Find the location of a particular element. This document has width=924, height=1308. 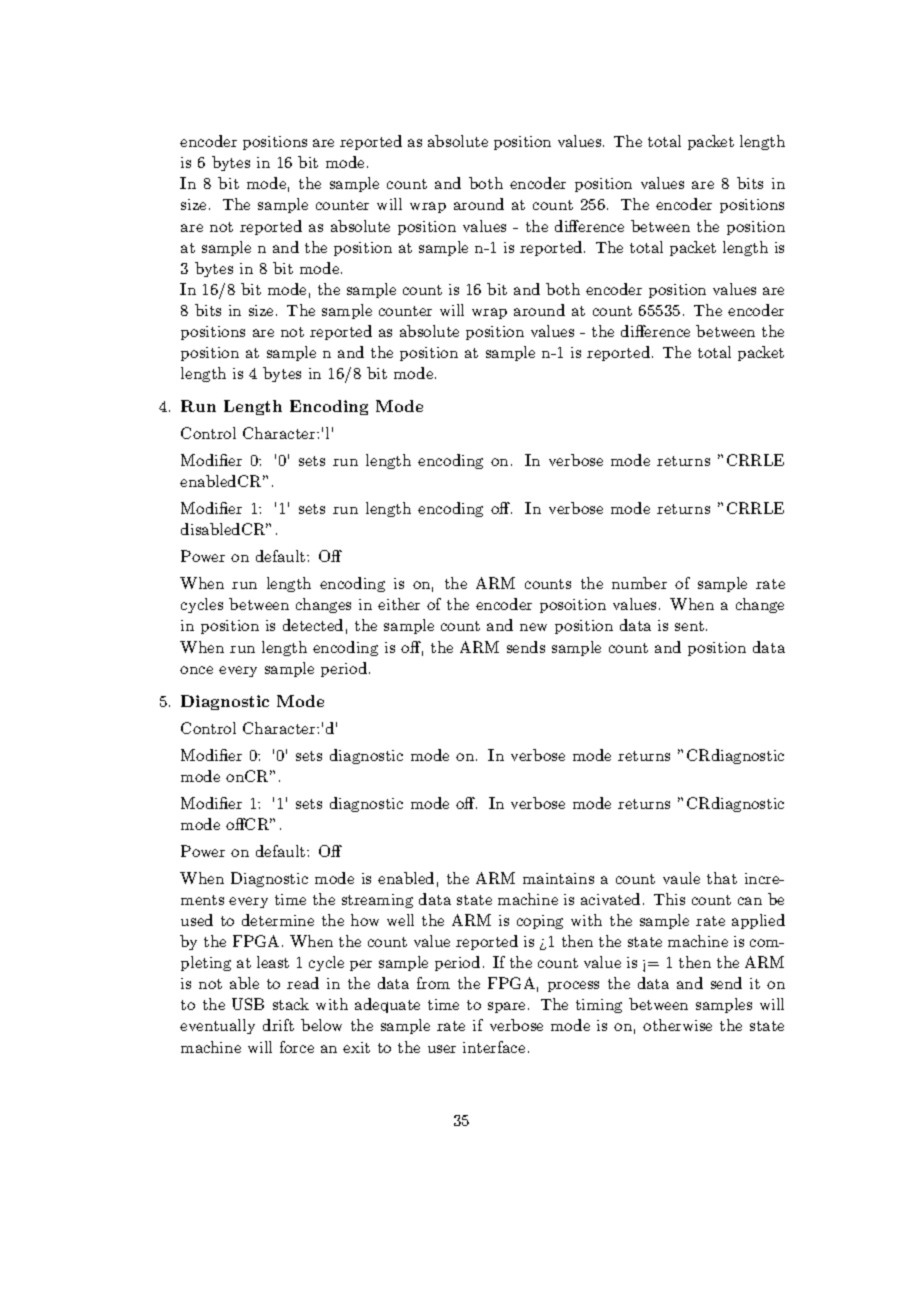

detected is located at coordinates (313, 625).
